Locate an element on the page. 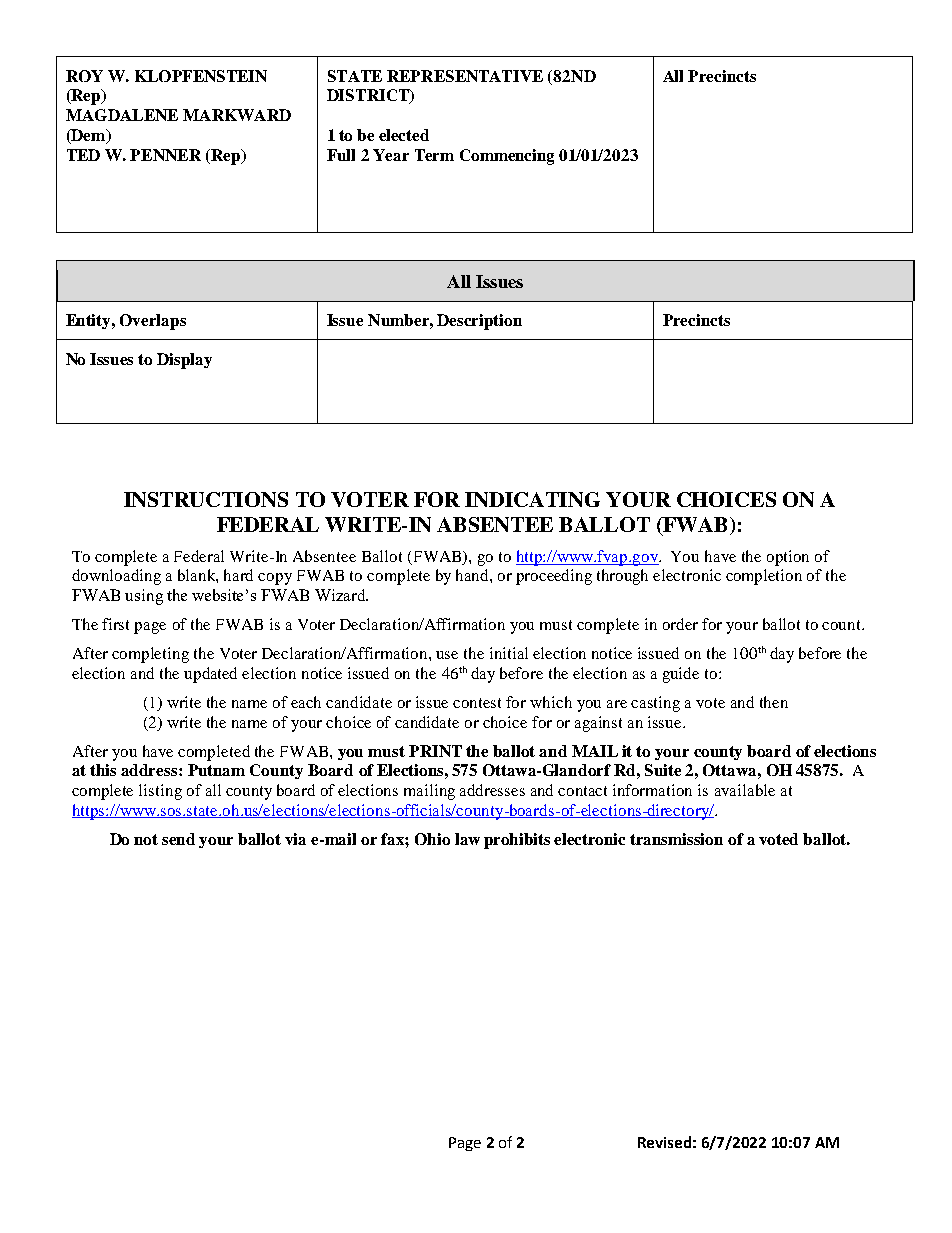  Commencing is located at coordinates (507, 157).
